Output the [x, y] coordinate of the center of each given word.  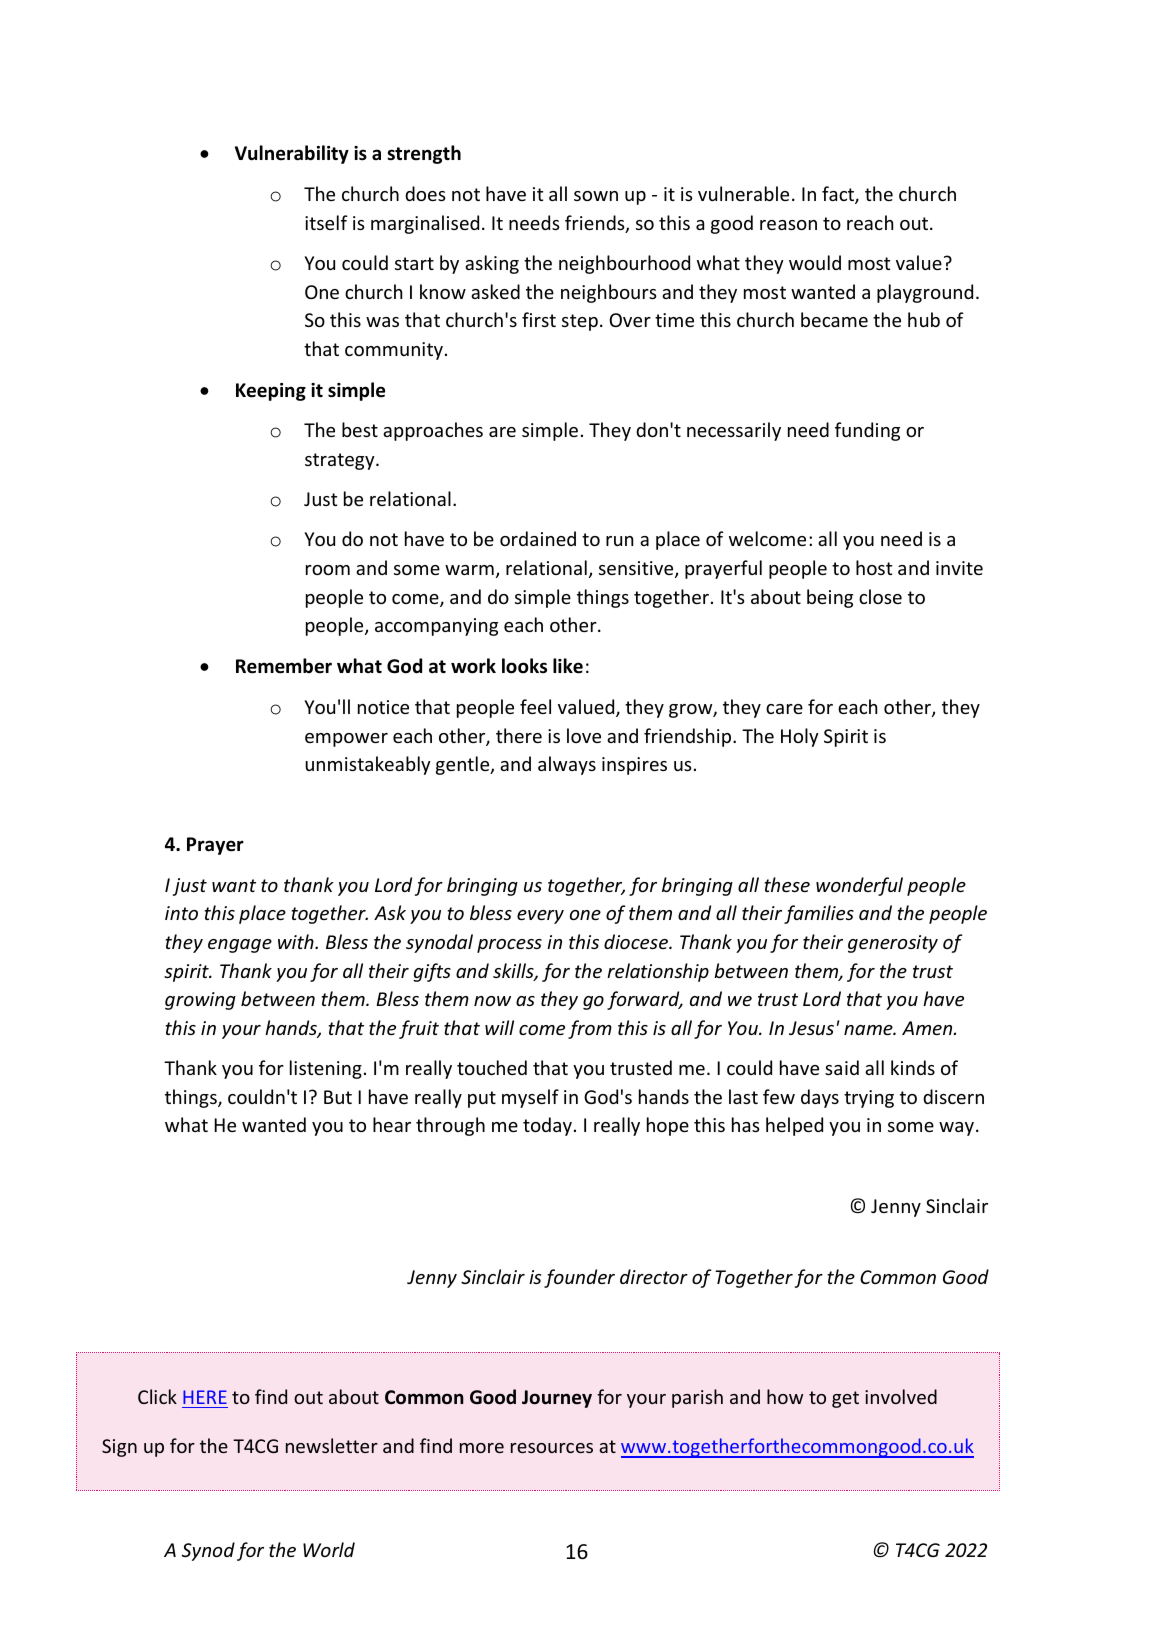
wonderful [859, 886]
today [547, 1126]
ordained [538, 538]
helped [794, 1126]
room [328, 570]
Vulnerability [292, 154]
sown [596, 196]
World [329, 1549]
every [540, 917]
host [874, 567]
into [181, 913]
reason [788, 225]
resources [552, 1448]
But [338, 1097]
